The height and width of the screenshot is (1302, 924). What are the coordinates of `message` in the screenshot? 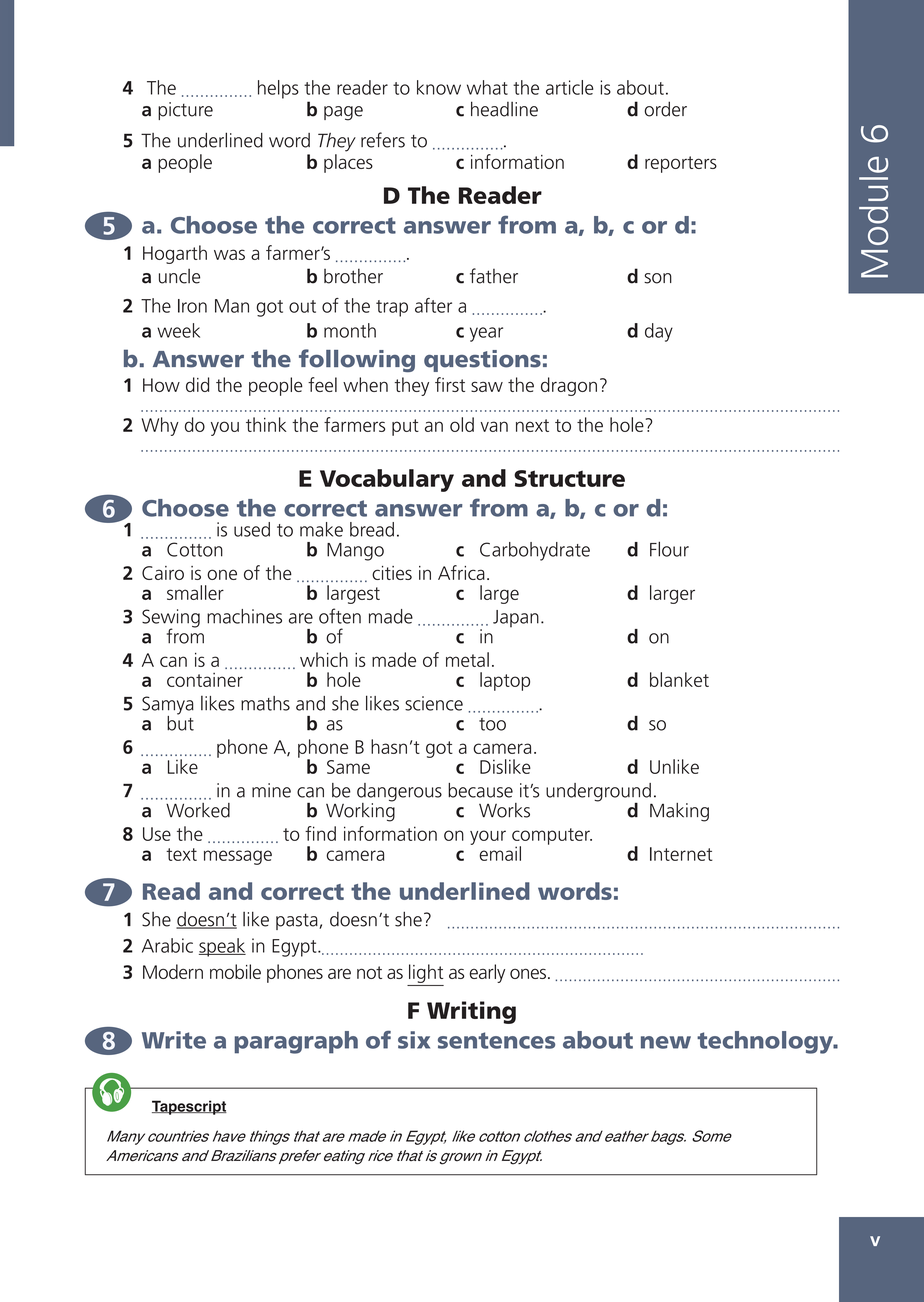 It's located at (238, 857).
